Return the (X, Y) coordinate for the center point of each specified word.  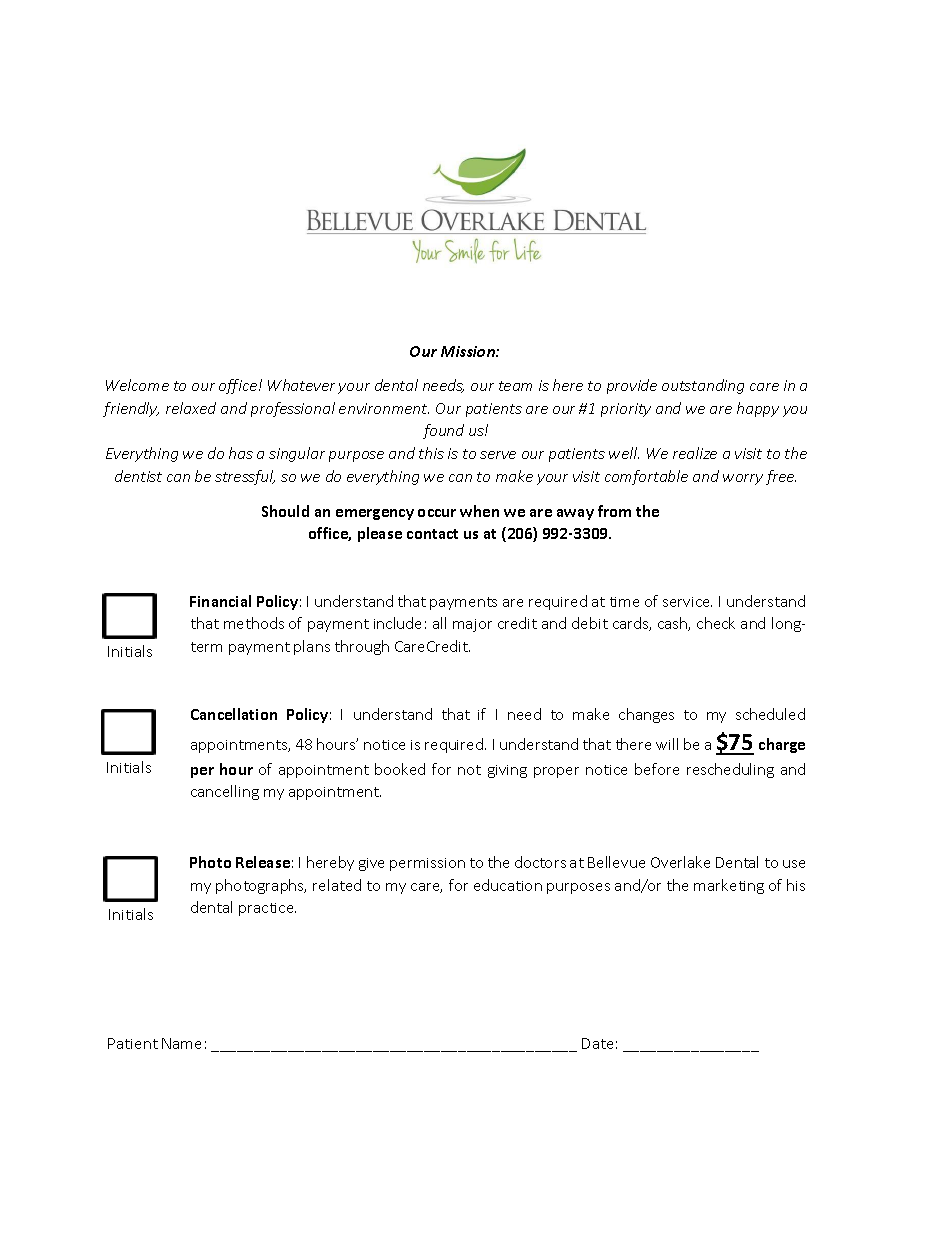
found (443, 431)
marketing (729, 886)
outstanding (703, 386)
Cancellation (234, 714)
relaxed (191, 408)
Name (181, 1043)
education (508, 885)
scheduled (770, 714)
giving (507, 771)
